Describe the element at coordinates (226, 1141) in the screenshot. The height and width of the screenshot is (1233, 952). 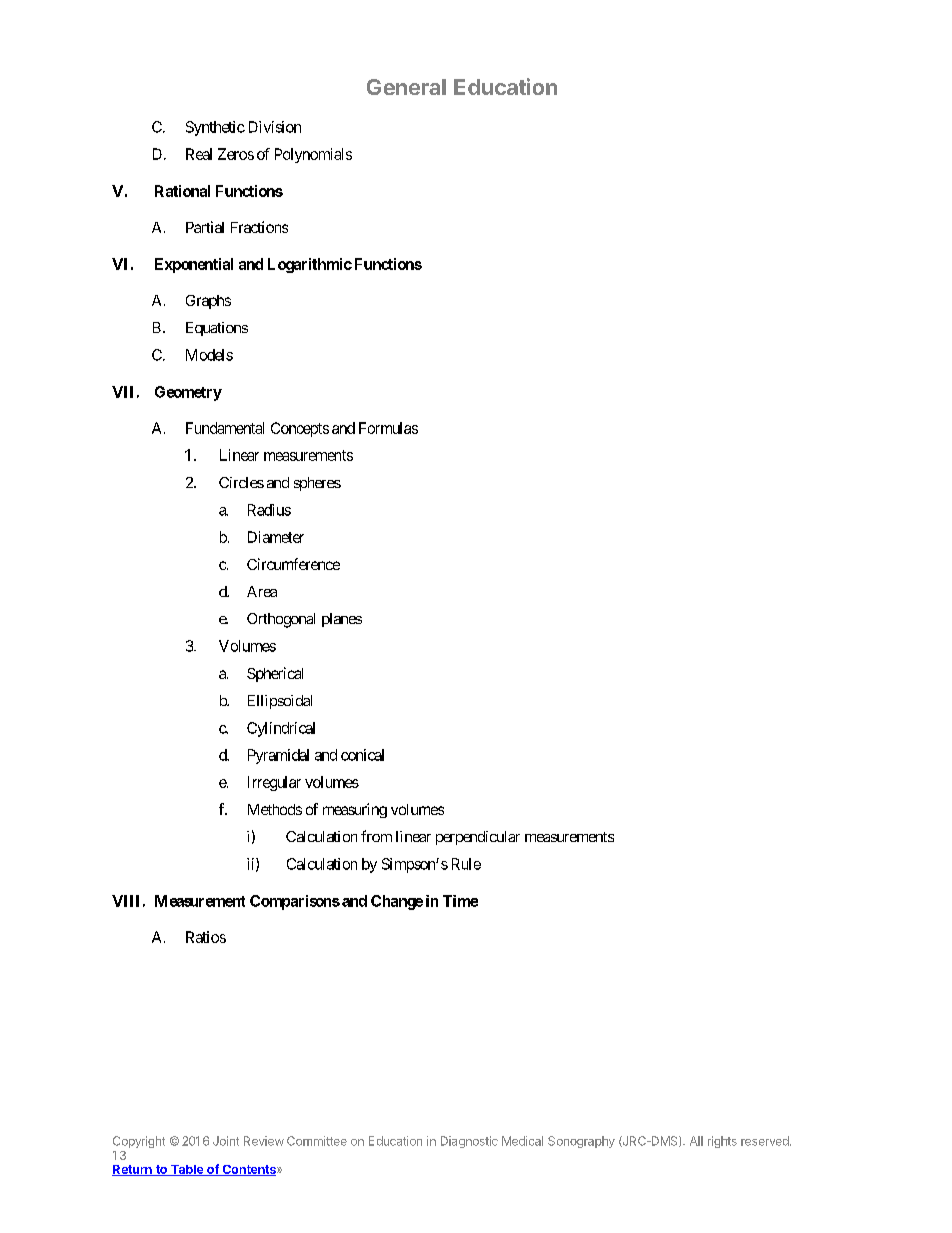
I see `Joint` at that location.
